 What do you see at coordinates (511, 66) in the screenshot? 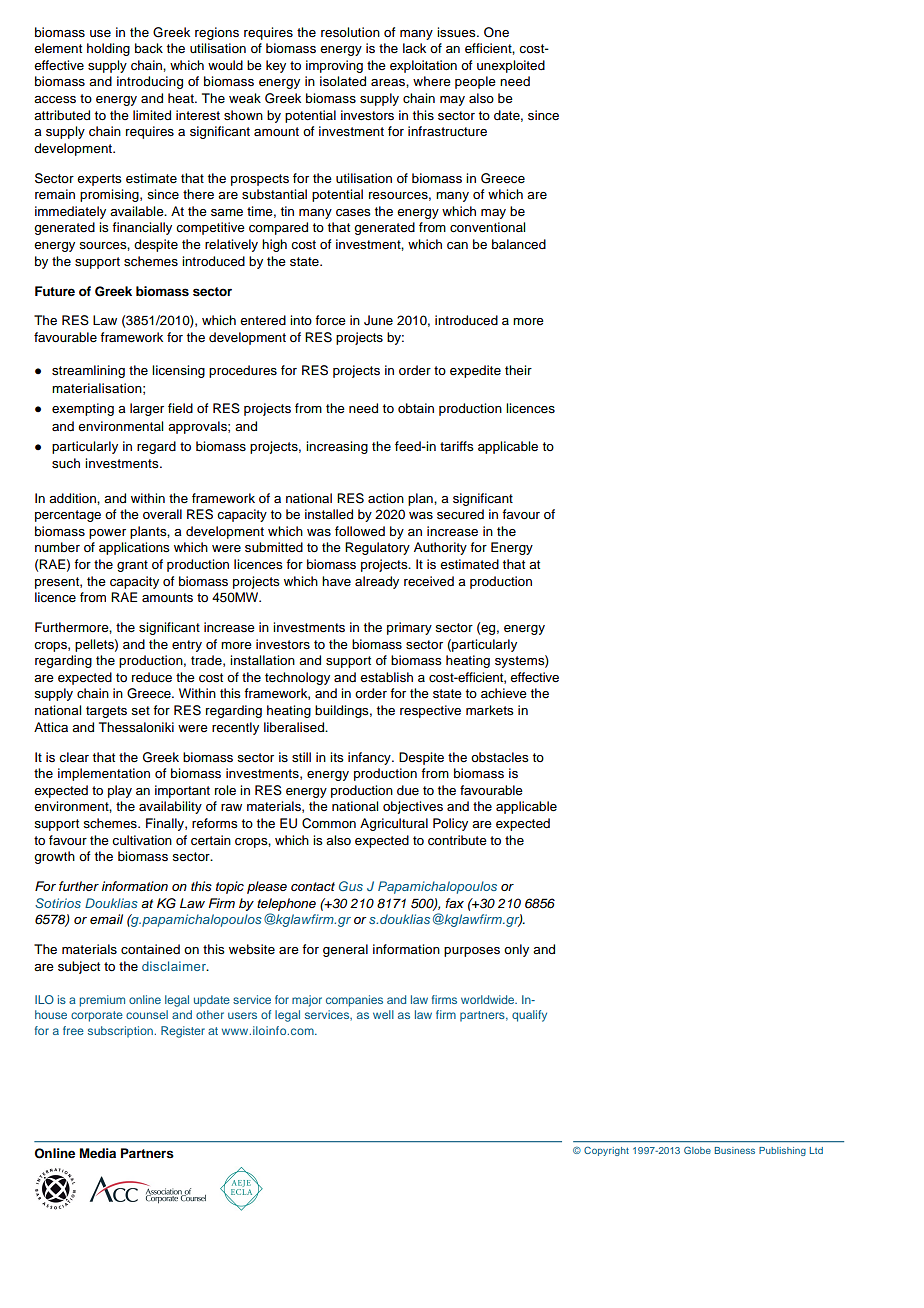
I see `unexploited` at bounding box center [511, 66].
